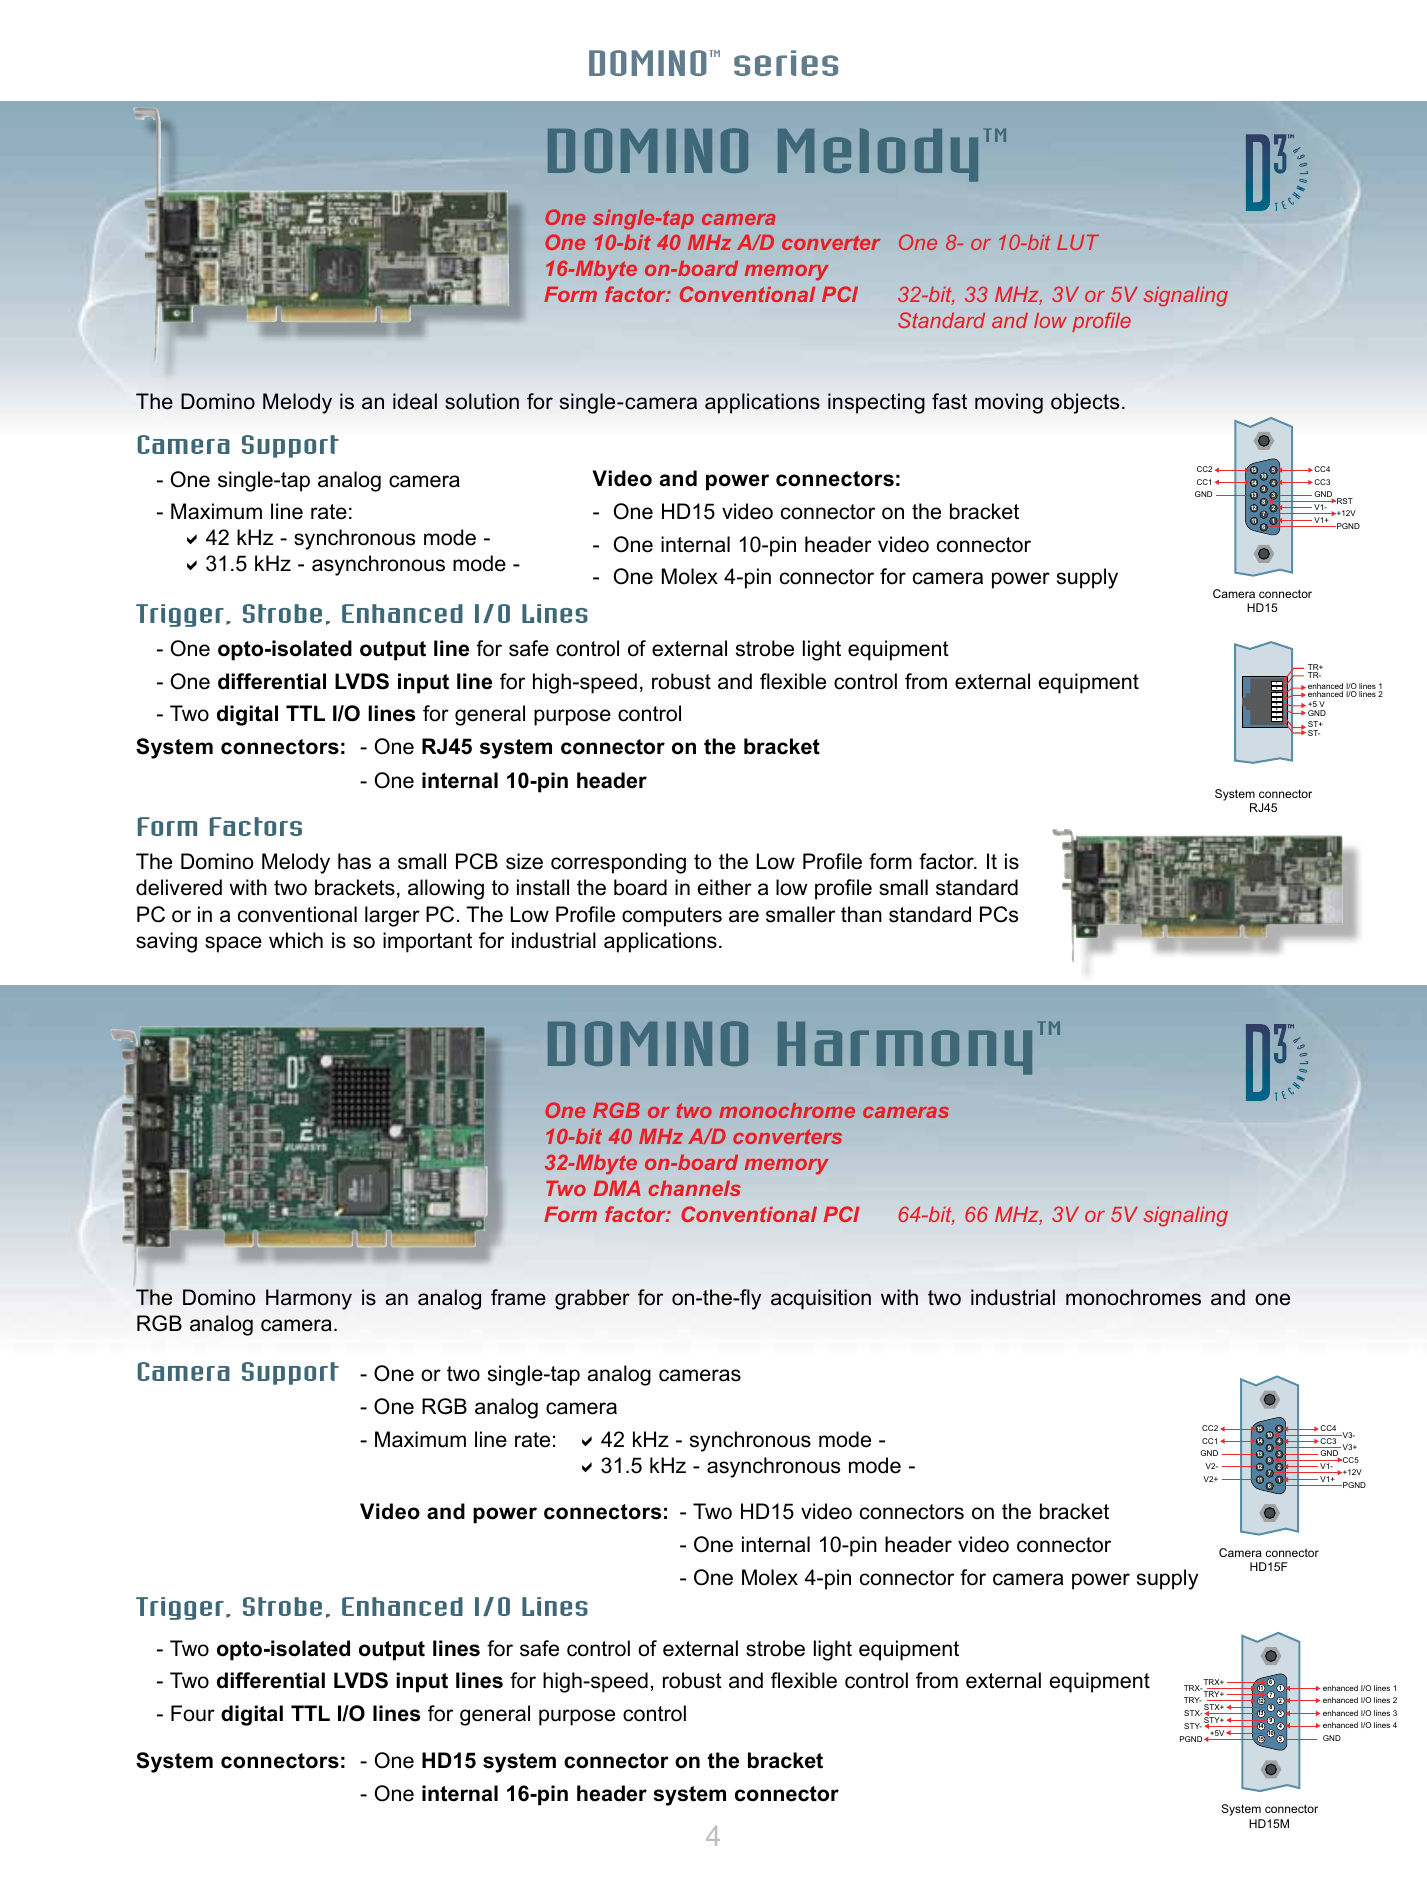  Describe the element at coordinates (354, 861) in the screenshot. I see `has` at that location.
